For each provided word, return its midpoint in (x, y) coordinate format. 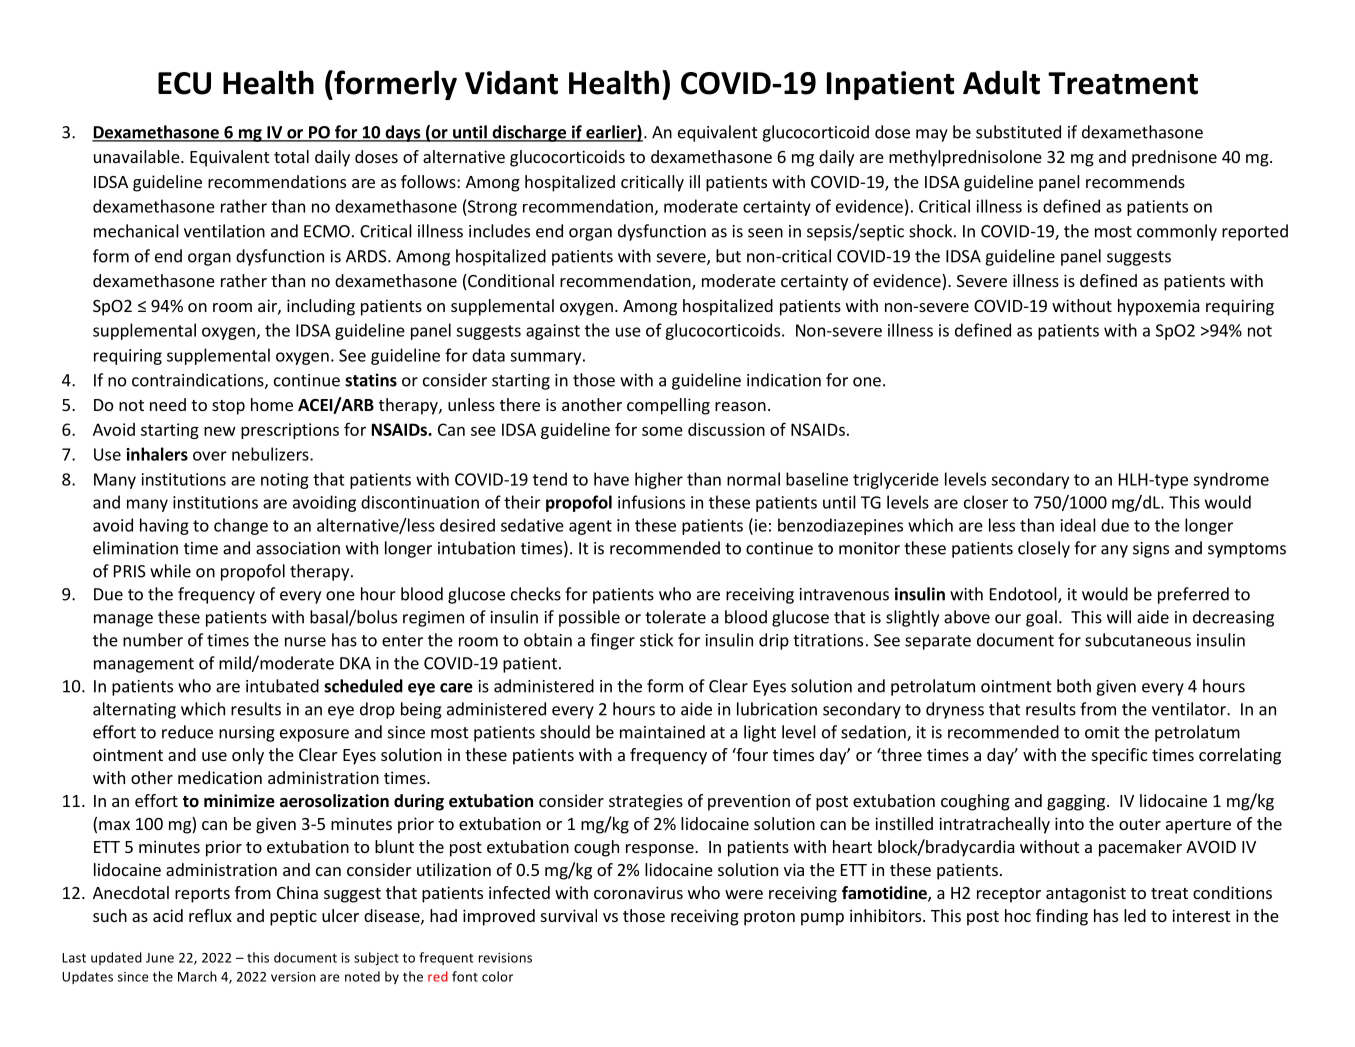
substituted (1018, 132)
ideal (1078, 525)
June (160, 958)
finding (1062, 917)
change (241, 526)
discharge (529, 133)
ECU (184, 83)
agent (590, 527)
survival (569, 915)
